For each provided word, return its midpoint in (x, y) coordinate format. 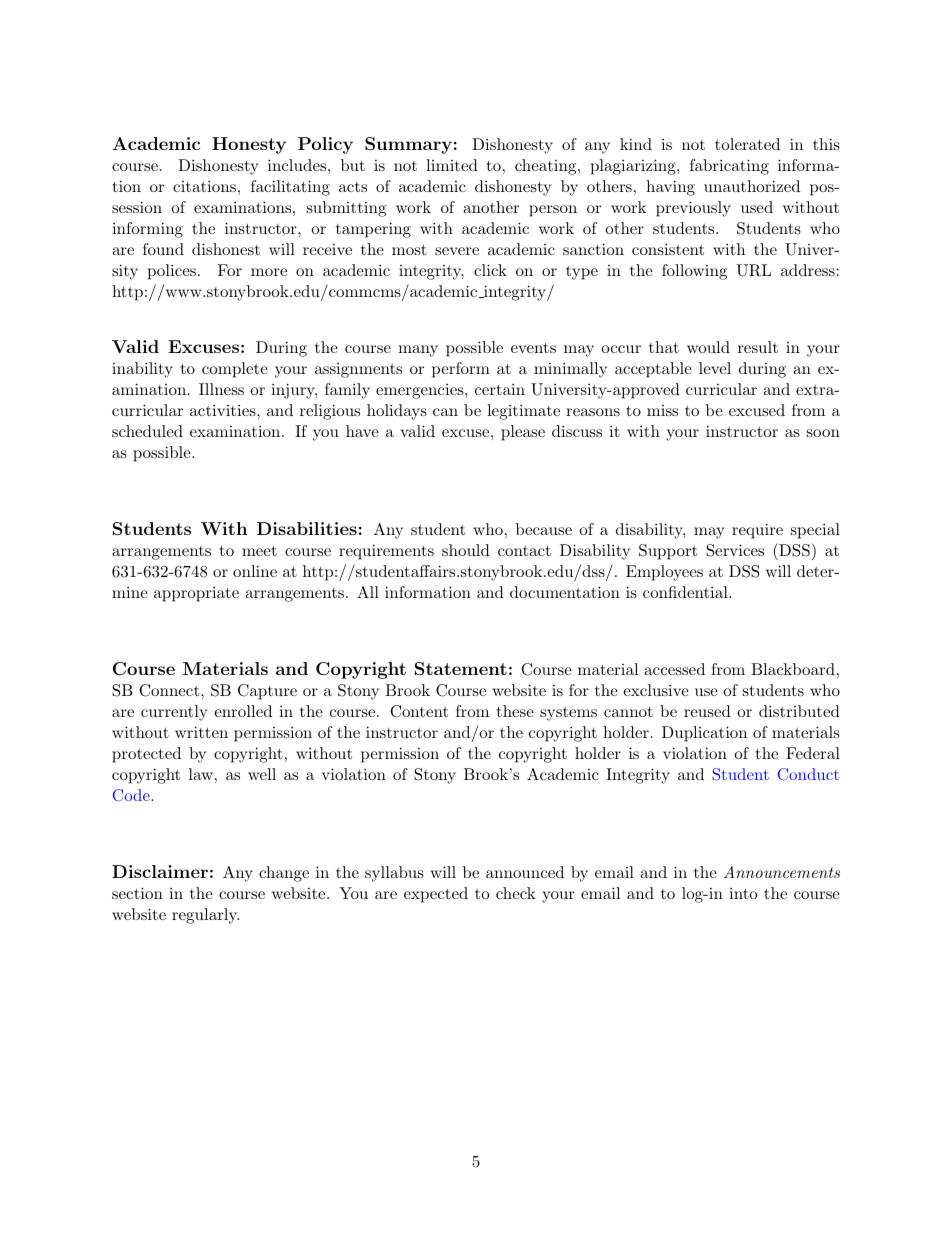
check (516, 893)
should (466, 550)
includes (297, 165)
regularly (205, 916)
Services (735, 550)
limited (452, 165)
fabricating (729, 167)
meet (259, 550)
